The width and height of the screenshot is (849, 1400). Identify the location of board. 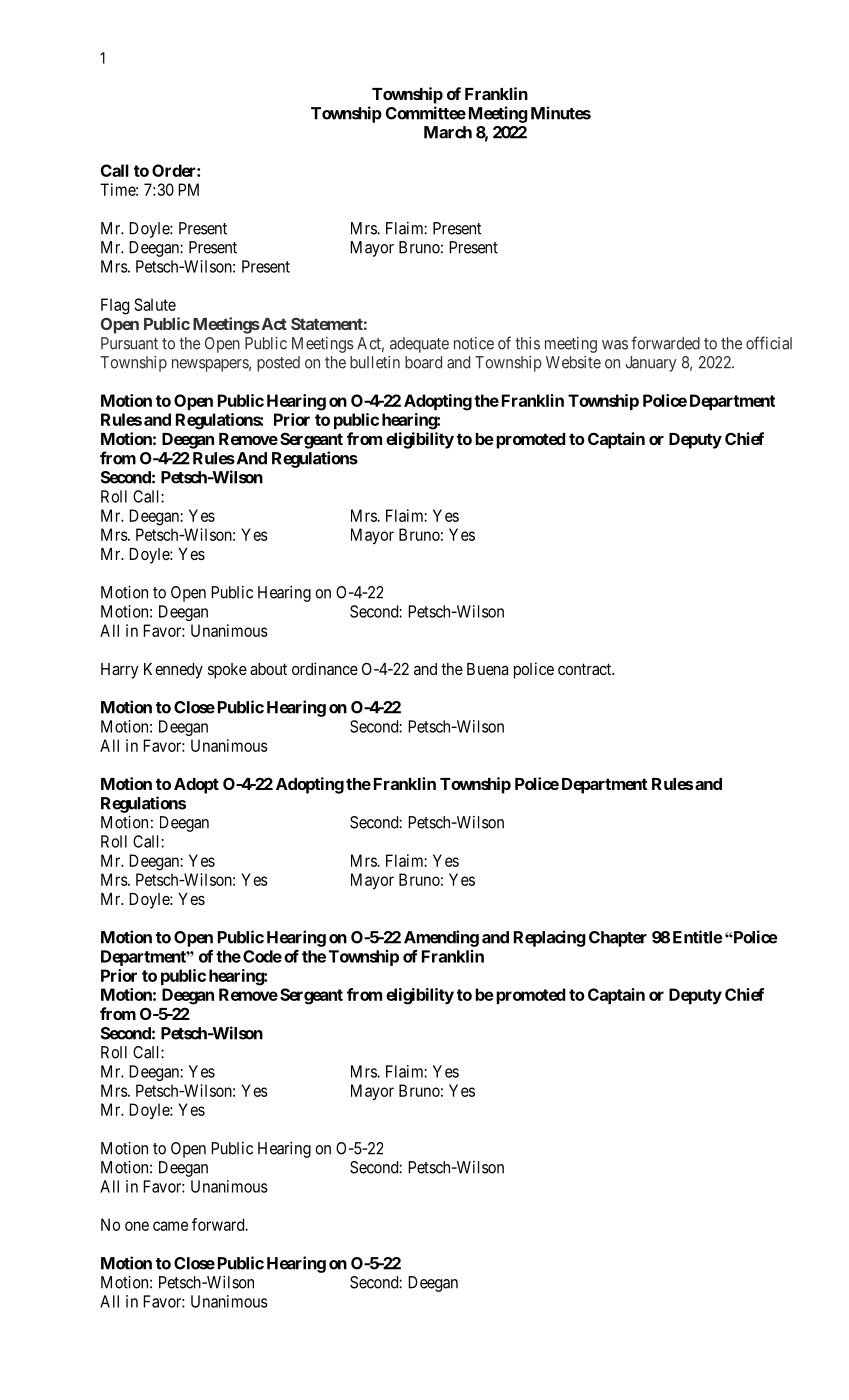
(423, 362).
